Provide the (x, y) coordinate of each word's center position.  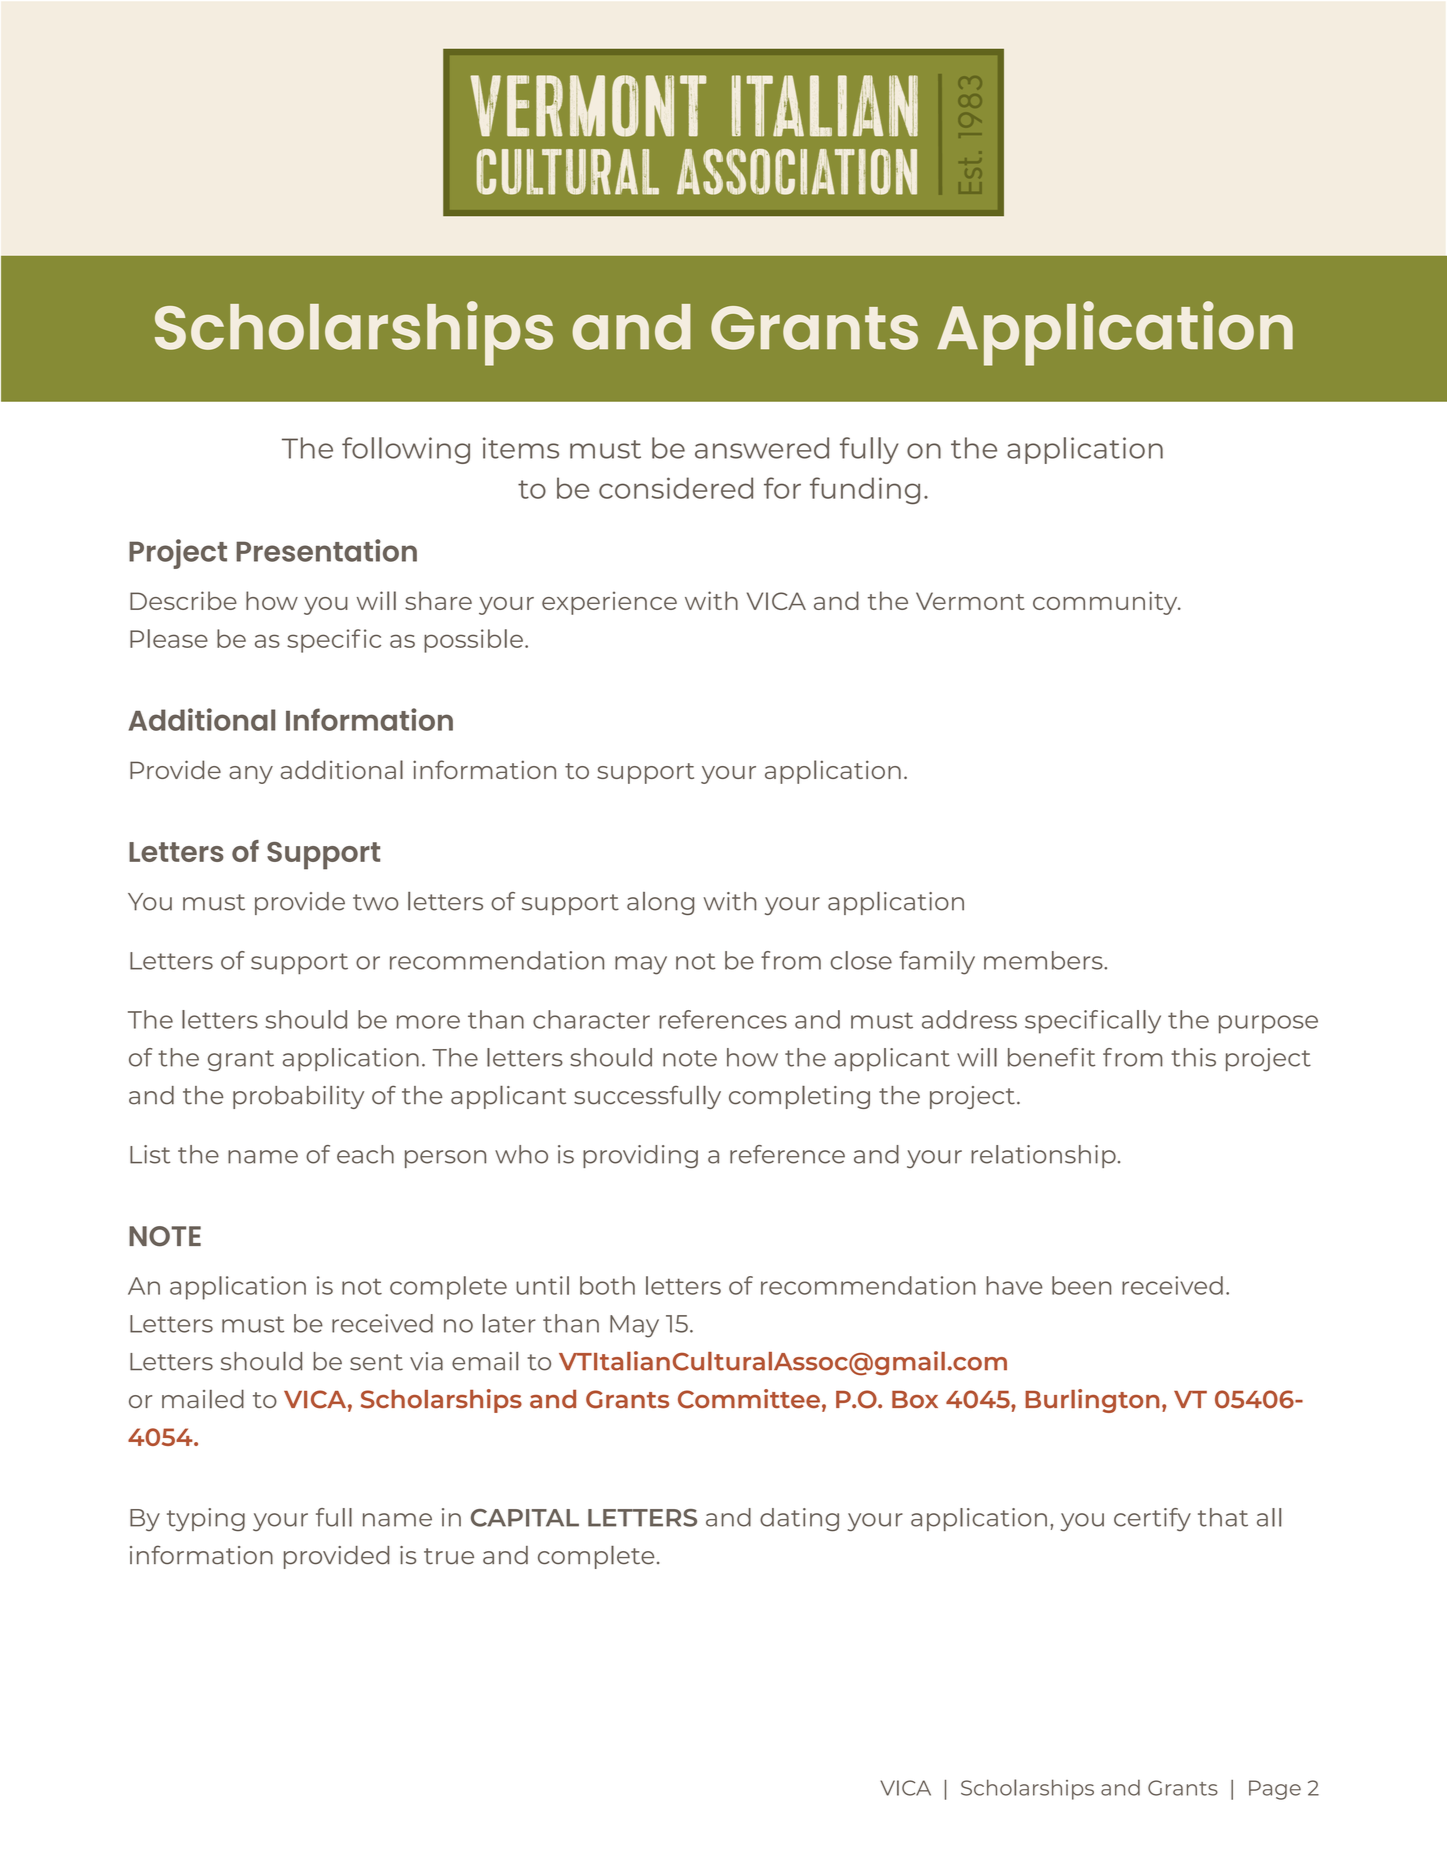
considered (676, 488)
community (1106, 603)
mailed (203, 1398)
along (660, 903)
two (376, 902)
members (1044, 960)
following (406, 450)
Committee (749, 1399)
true (449, 1556)
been (1081, 1285)
